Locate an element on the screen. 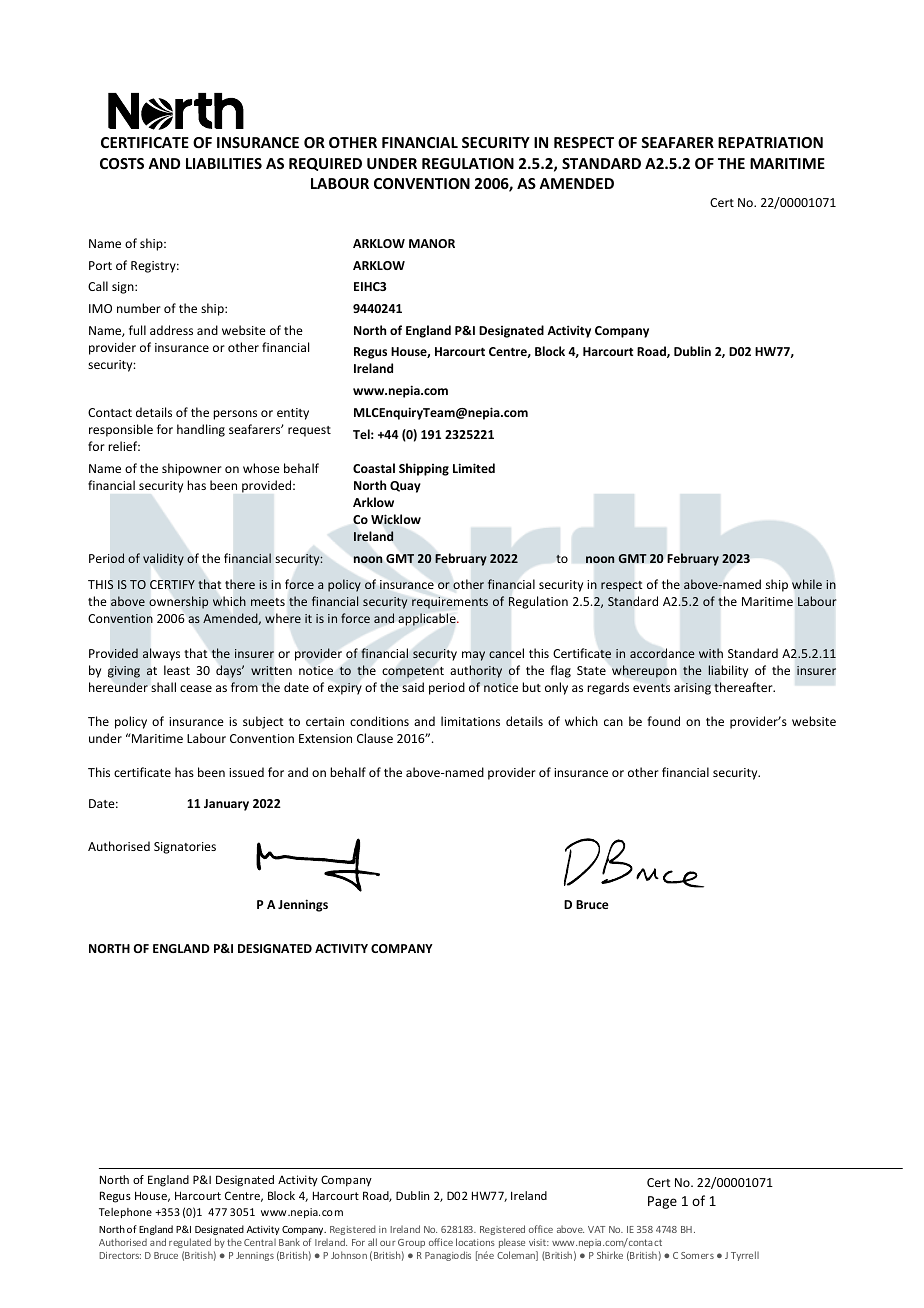 This screenshot has width=924, height=1308. limitations is located at coordinates (470, 721).
